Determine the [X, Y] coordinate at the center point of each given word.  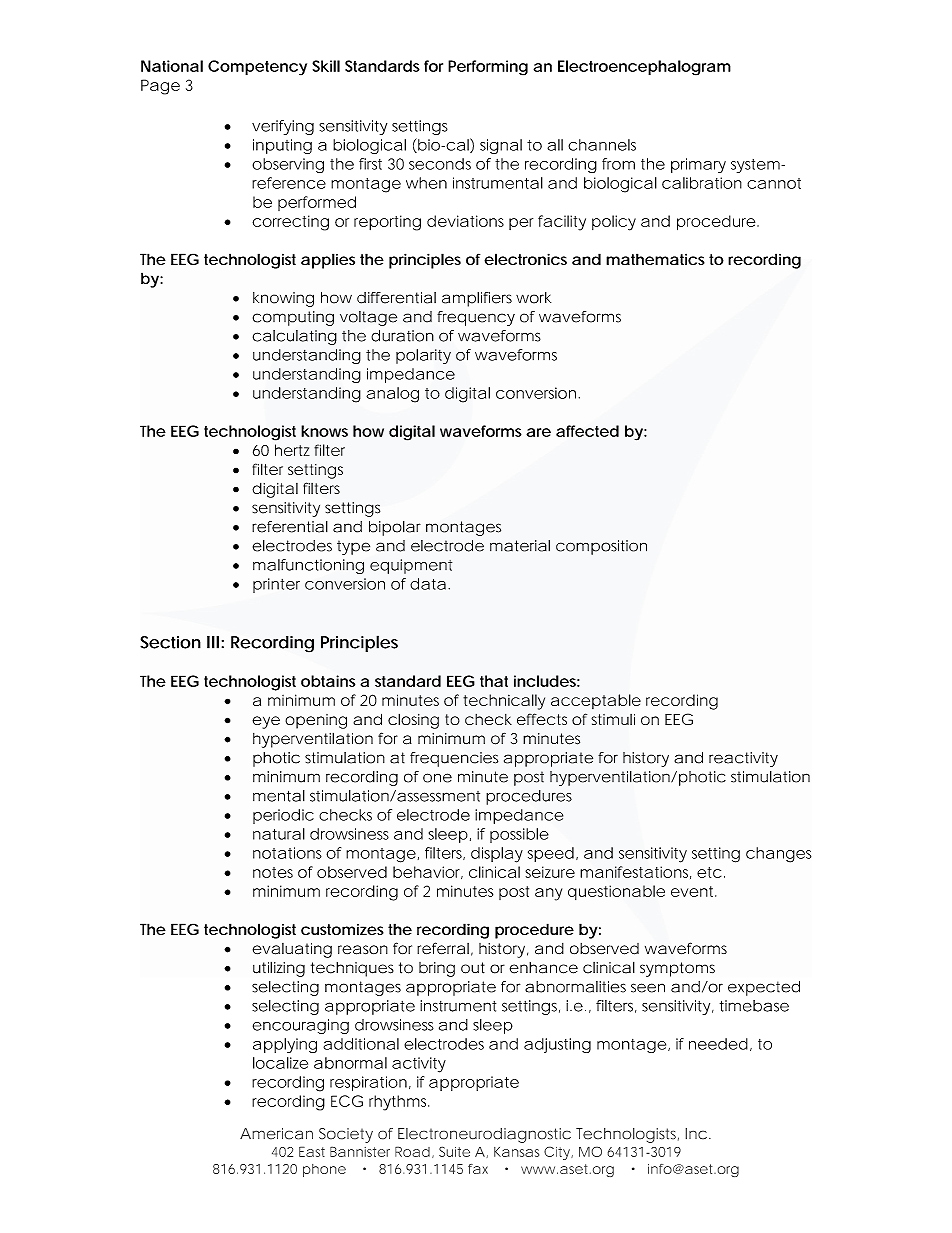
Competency [257, 68]
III [213, 642]
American [276, 1134]
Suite [454, 1151]
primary [698, 165]
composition [601, 547]
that [494, 681]
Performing [488, 68]
